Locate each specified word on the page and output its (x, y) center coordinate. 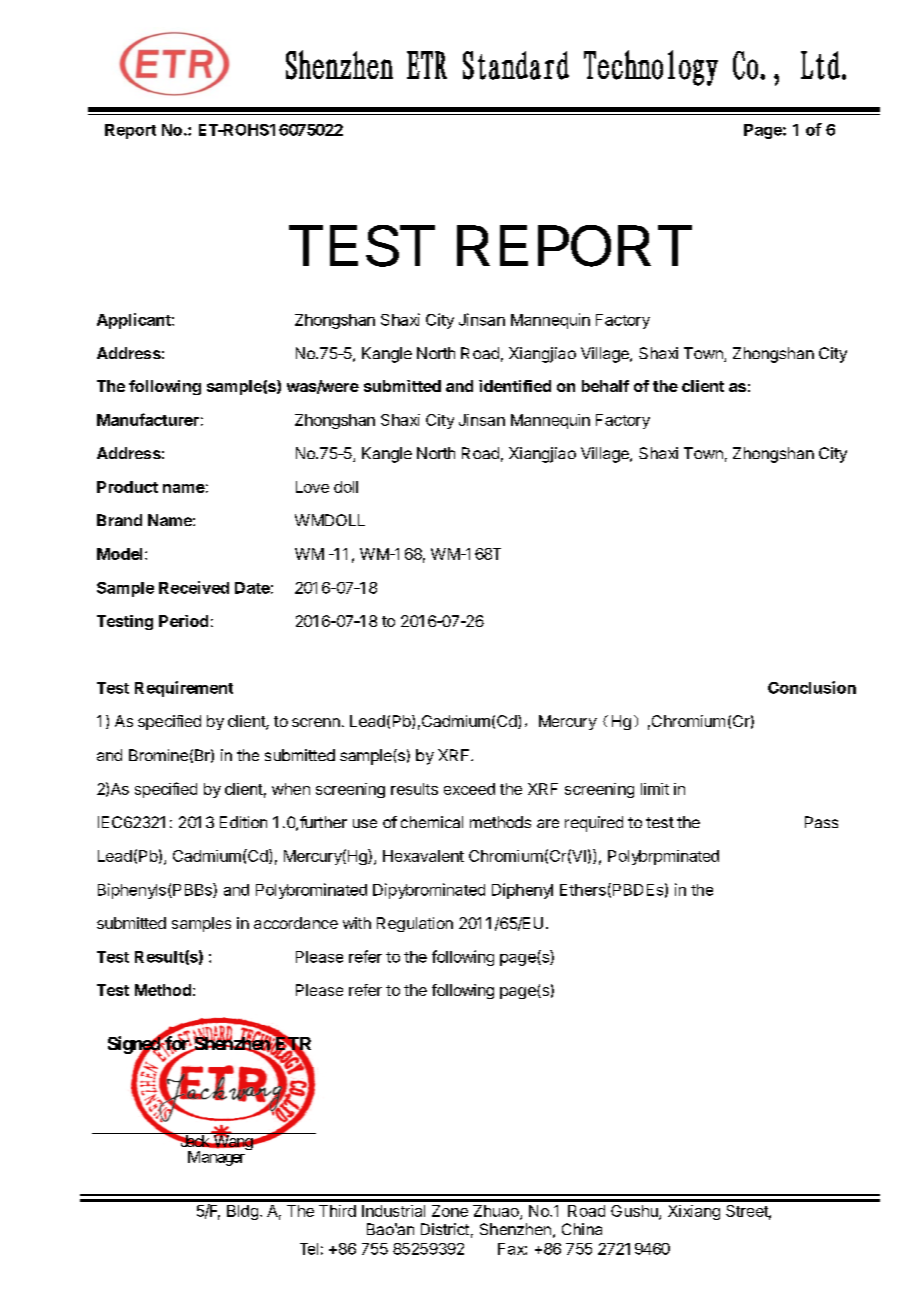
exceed (469, 789)
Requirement (184, 689)
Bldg (242, 1212)
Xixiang (694, 1212)
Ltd (820, 65)
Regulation (415, 924)
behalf (605, 386)
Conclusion (812, 687)
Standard (516, 65)
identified (515, 386)
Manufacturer (148, 419)
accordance (296, 923)
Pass (821, 822)
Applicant (135, 321)
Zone (450, 1211)
